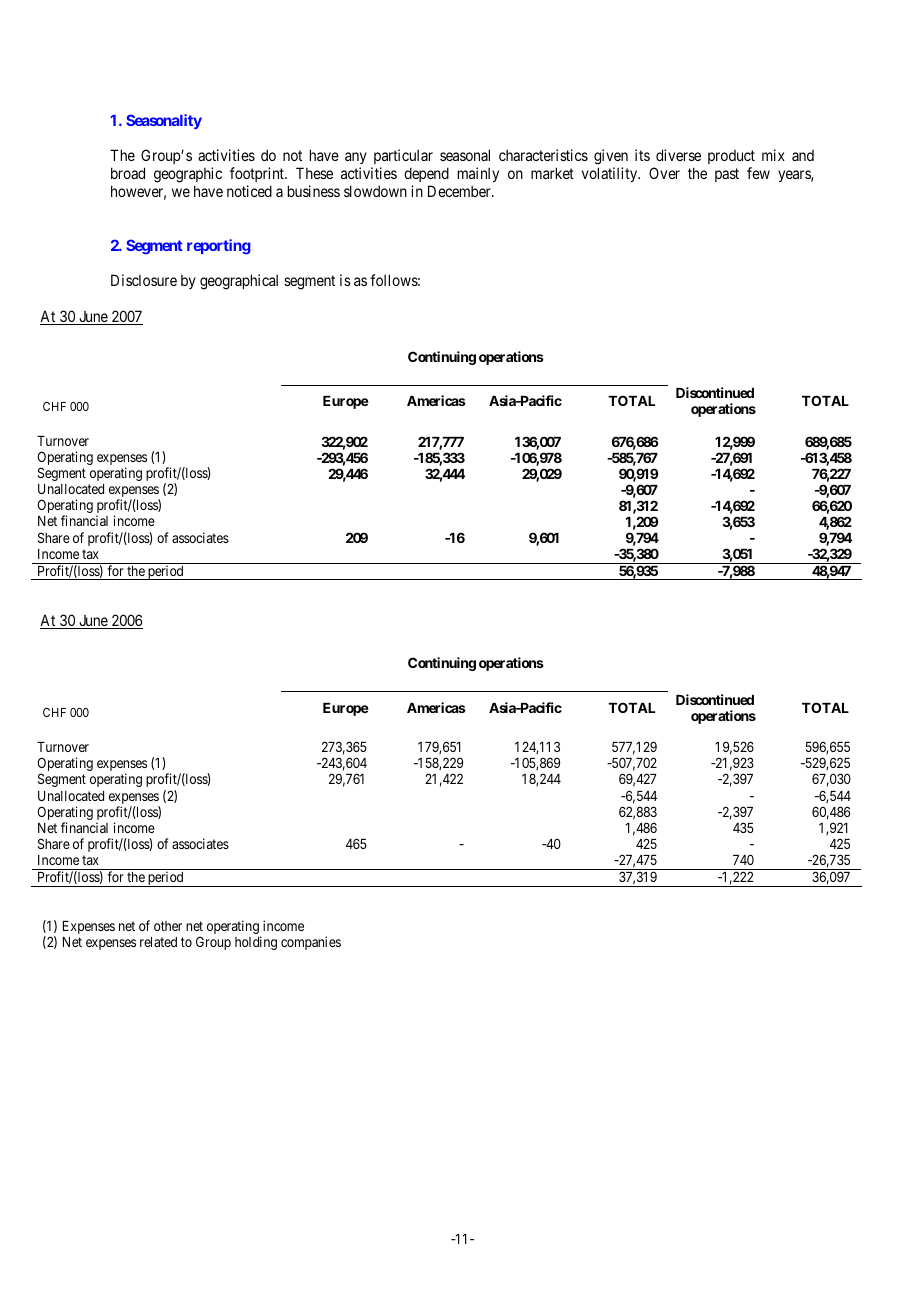 The height and width of the screenshot is (1308, 924). What do you see at coordinates (158, 942) in the screenshot?
I see `related` at bounding box center [158, 942].
